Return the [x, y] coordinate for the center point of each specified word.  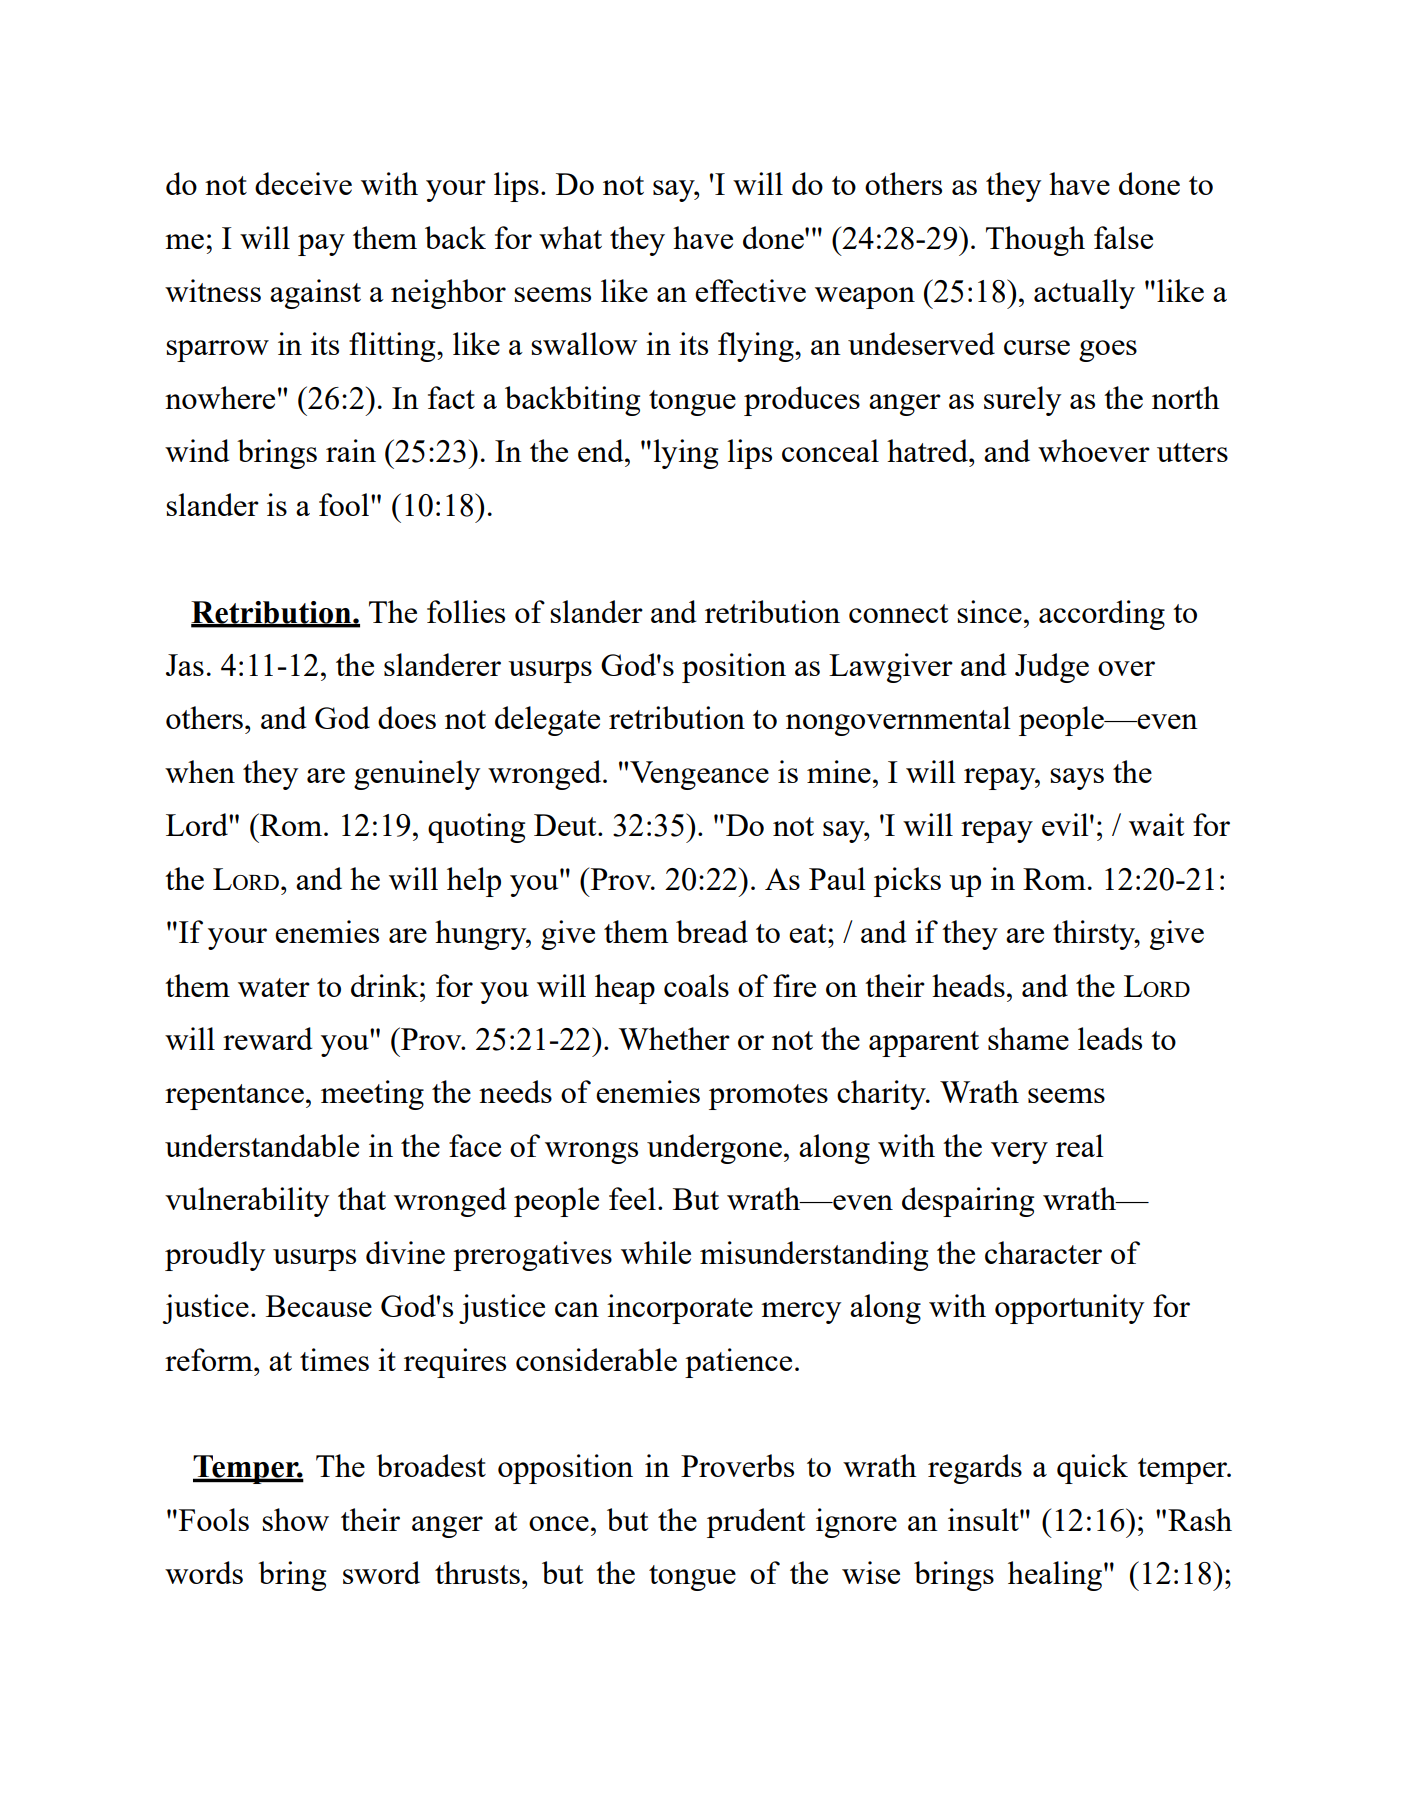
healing [1055, 1576]
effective [750, 290]
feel [632, 1198]
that [362, 1198]
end [602, 450]
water [274, 987]
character [1043, 1252]
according [1102, 615]
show [295, 1519]
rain [351, 450]
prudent [756, 1523]
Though [1035, 241]
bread [712, 931]
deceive [303, 183]
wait [1156, 824]
